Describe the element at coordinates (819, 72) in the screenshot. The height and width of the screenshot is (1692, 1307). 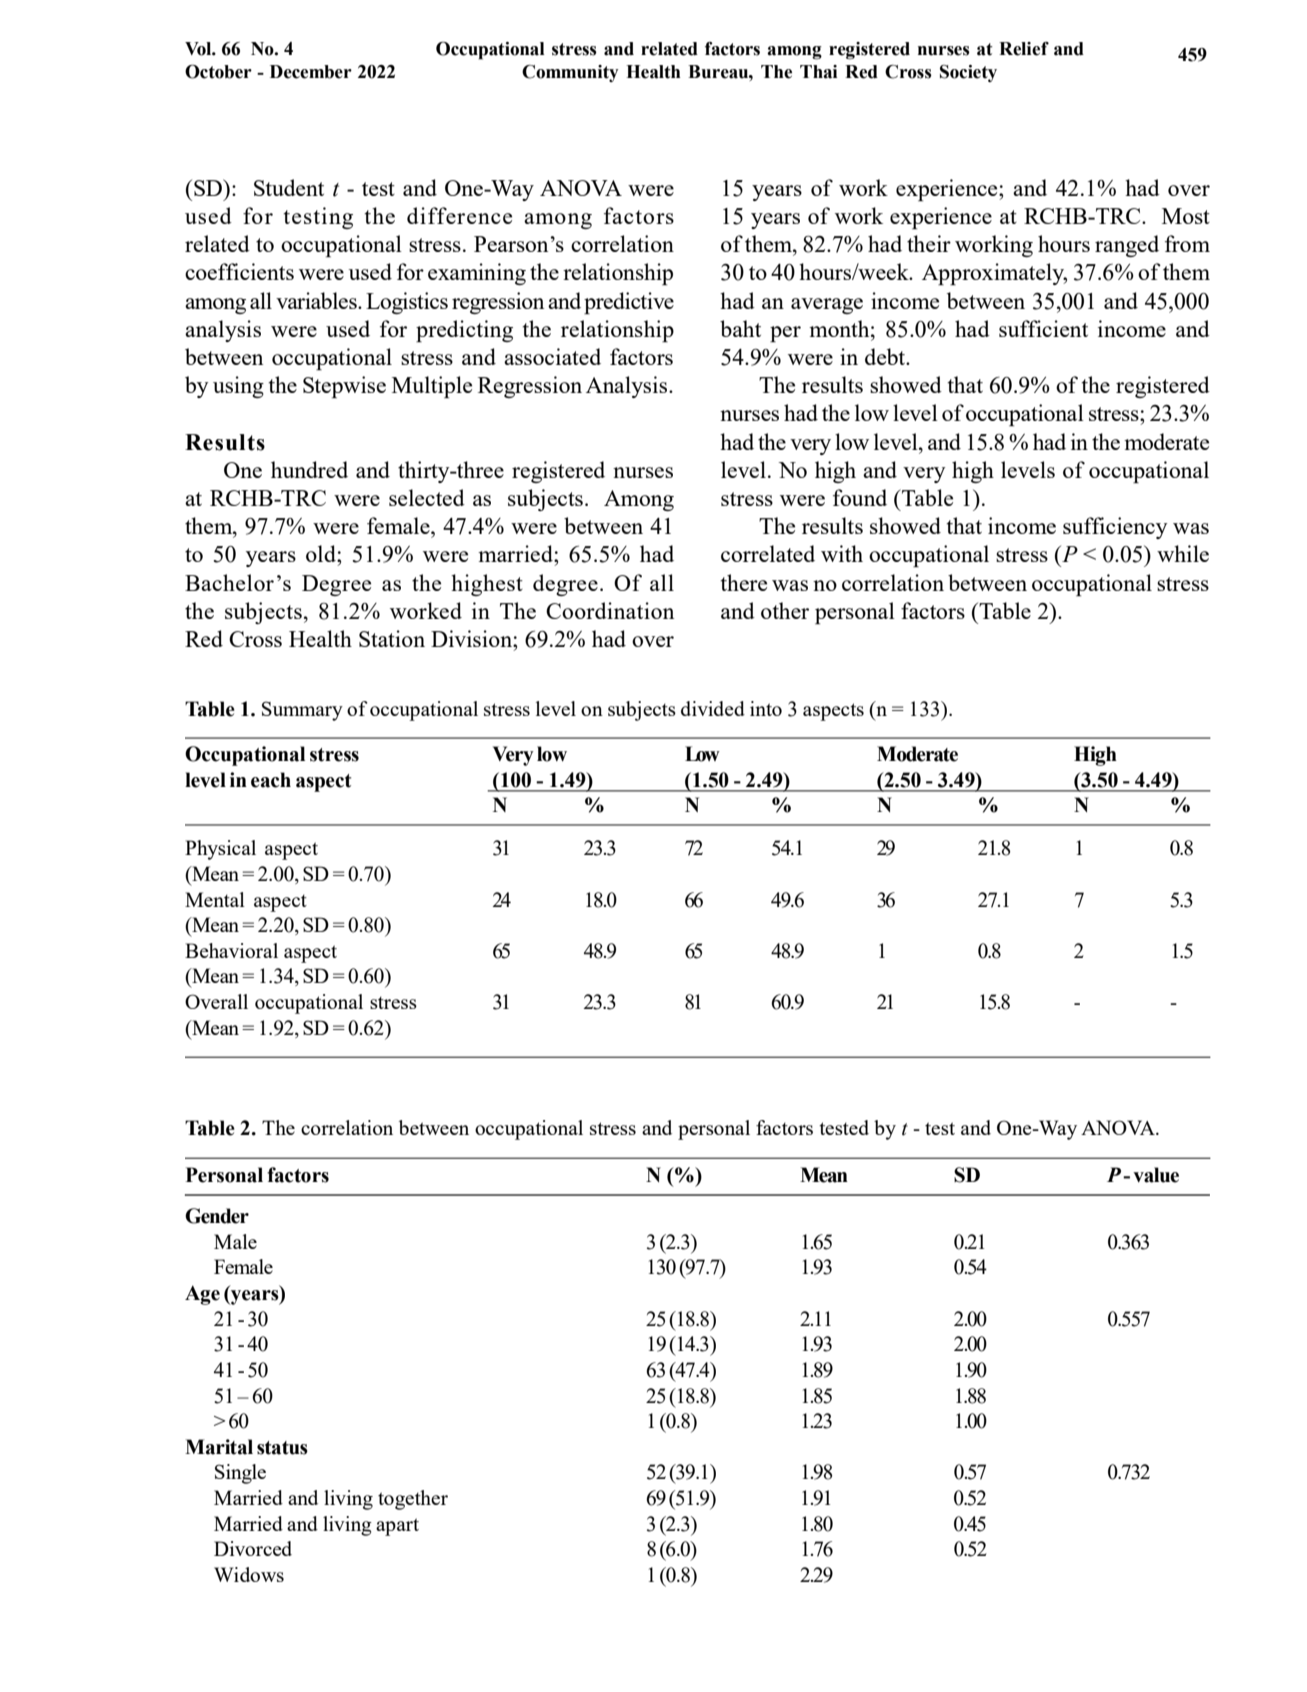
I see `Thai` at that location.
